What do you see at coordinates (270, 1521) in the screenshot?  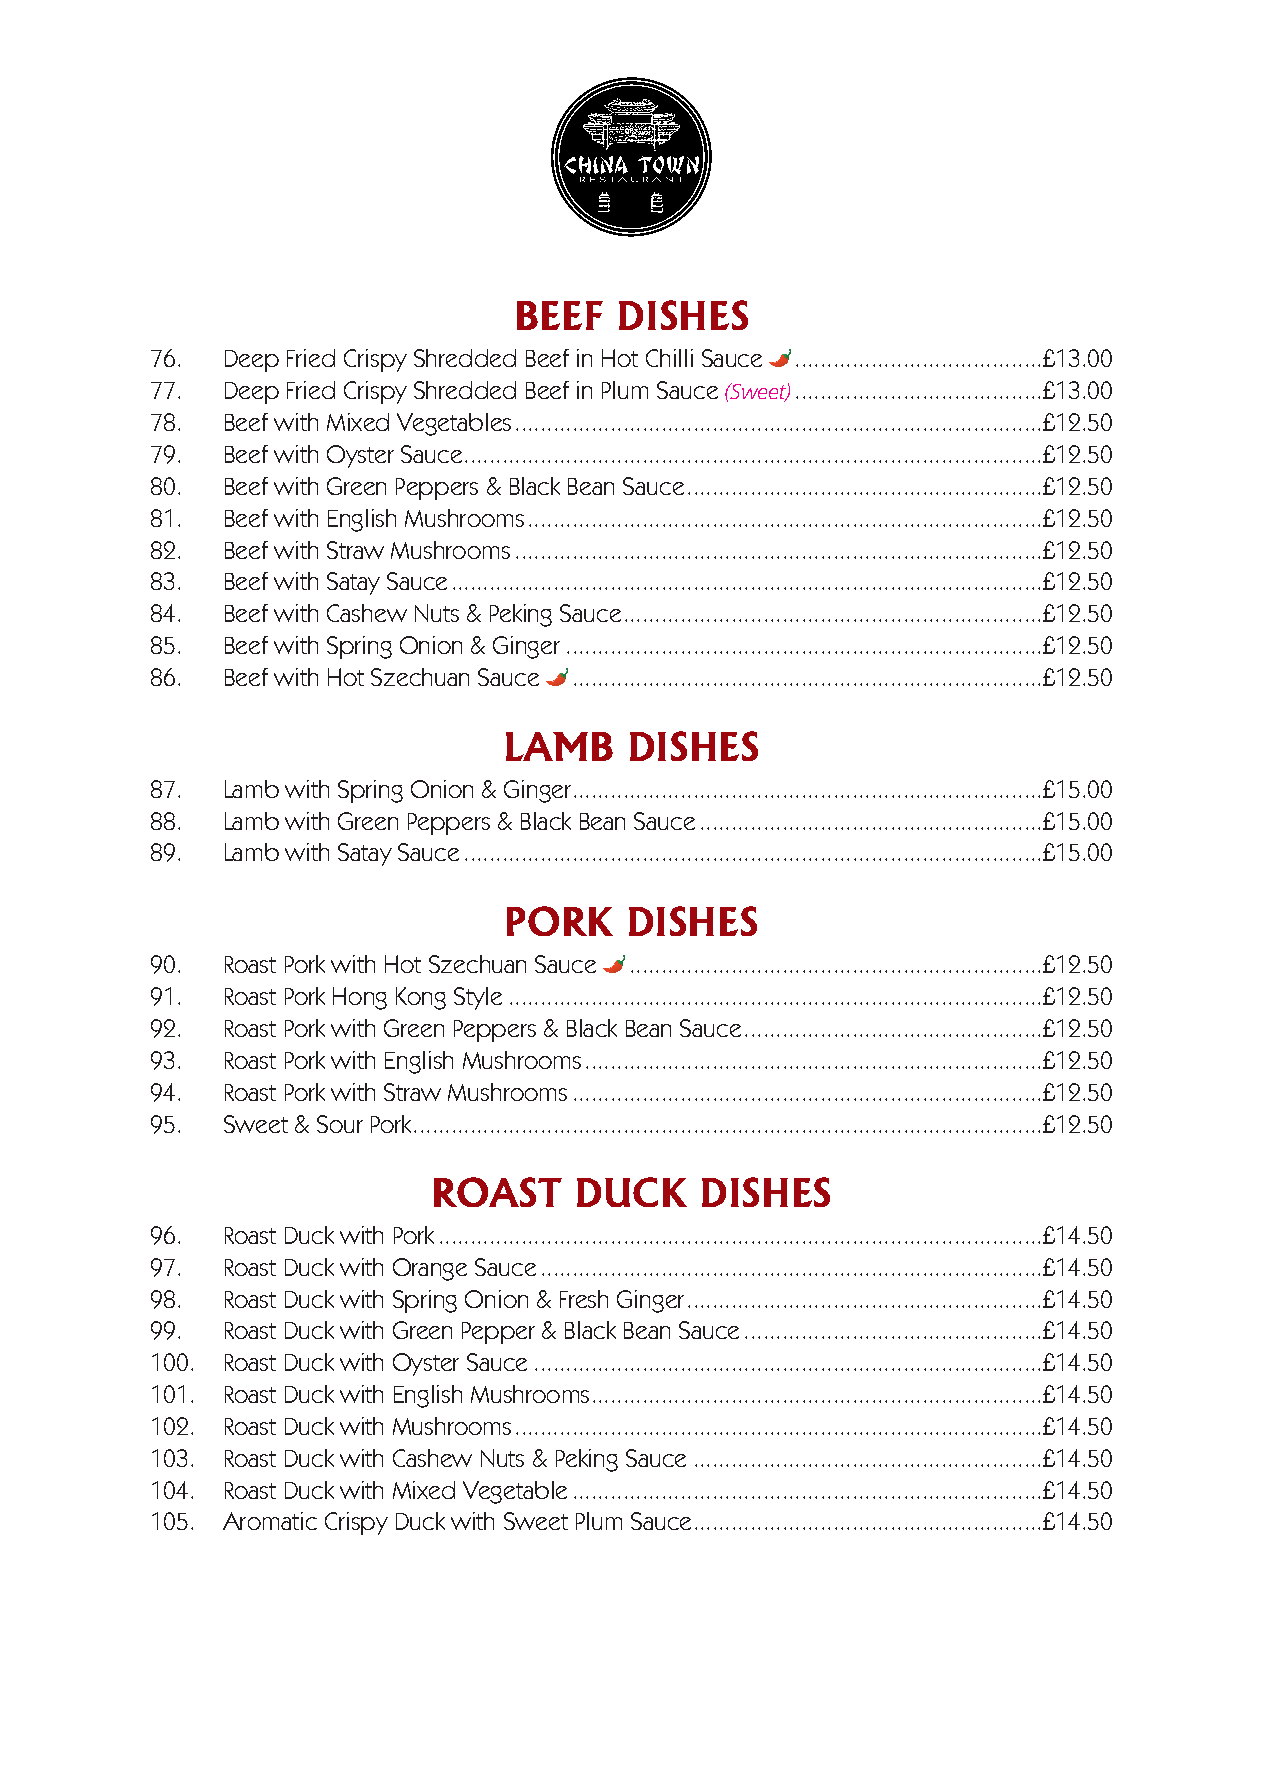 I see `Aromatic` at bounding box center [270, 1521].
